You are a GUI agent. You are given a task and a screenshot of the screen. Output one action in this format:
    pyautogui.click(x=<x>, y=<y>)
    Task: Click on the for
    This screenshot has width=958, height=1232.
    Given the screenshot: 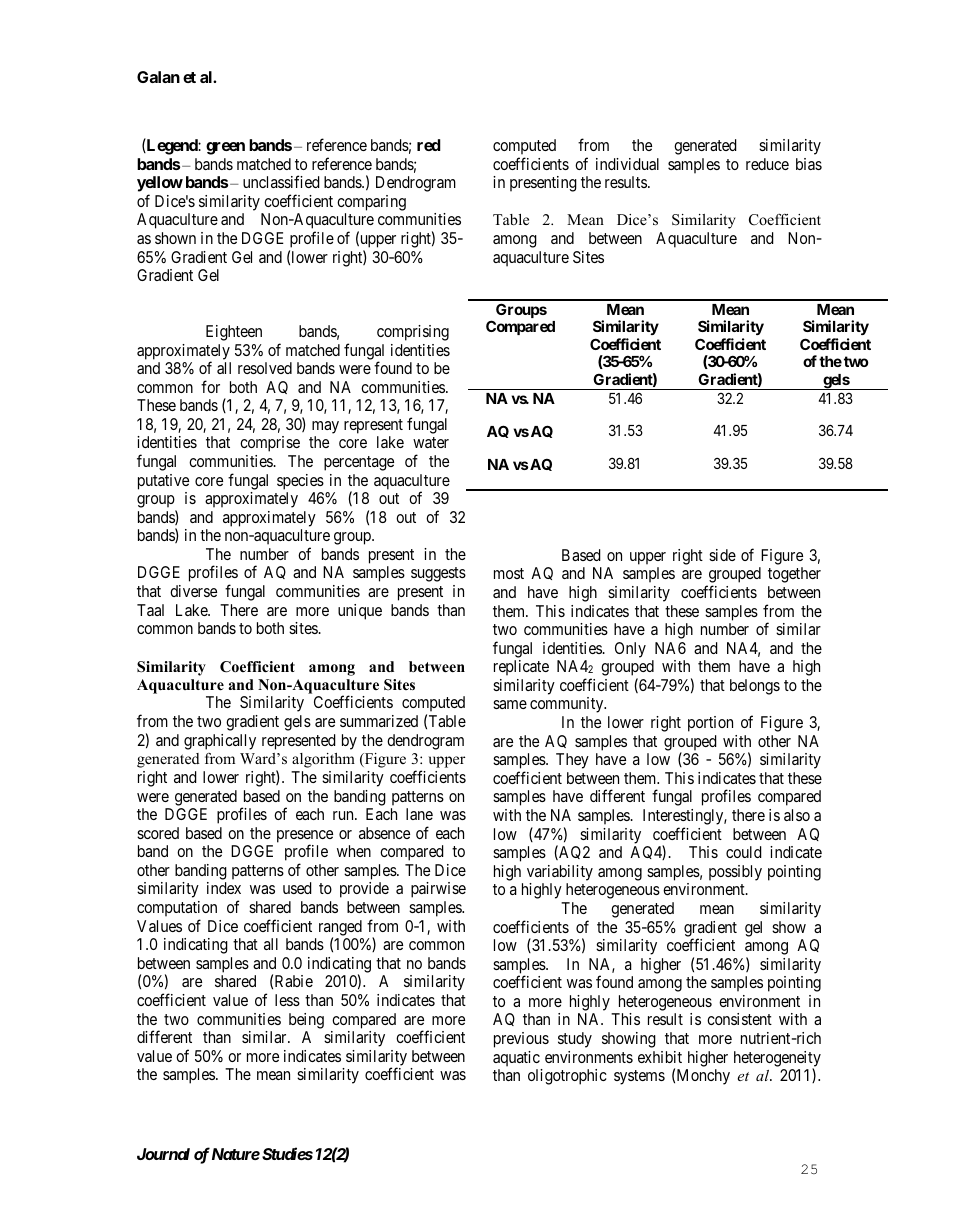 What is the action you would take?
    pyautogui.click(x=210, y=386)
